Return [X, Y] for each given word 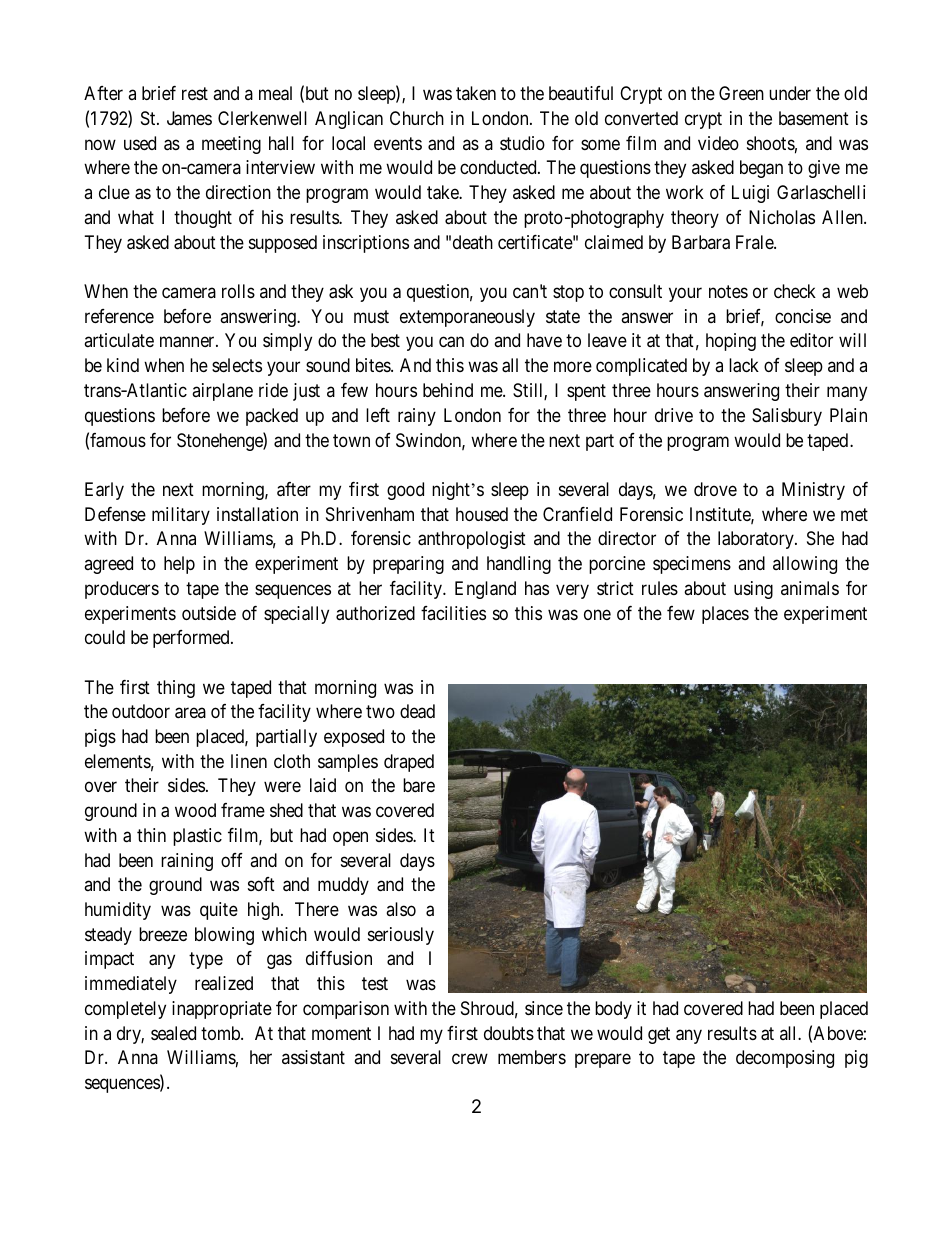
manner [188, 342]
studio [522, 143]
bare [419, 785]
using [753, 590]
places [725, 615]
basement [814, 118]
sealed [173, 1033]
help [179, 565]
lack [744, 365]
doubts [509, 1033]
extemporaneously [467, 318]
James [189, 118]
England [485, 590]
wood [195, 810]
